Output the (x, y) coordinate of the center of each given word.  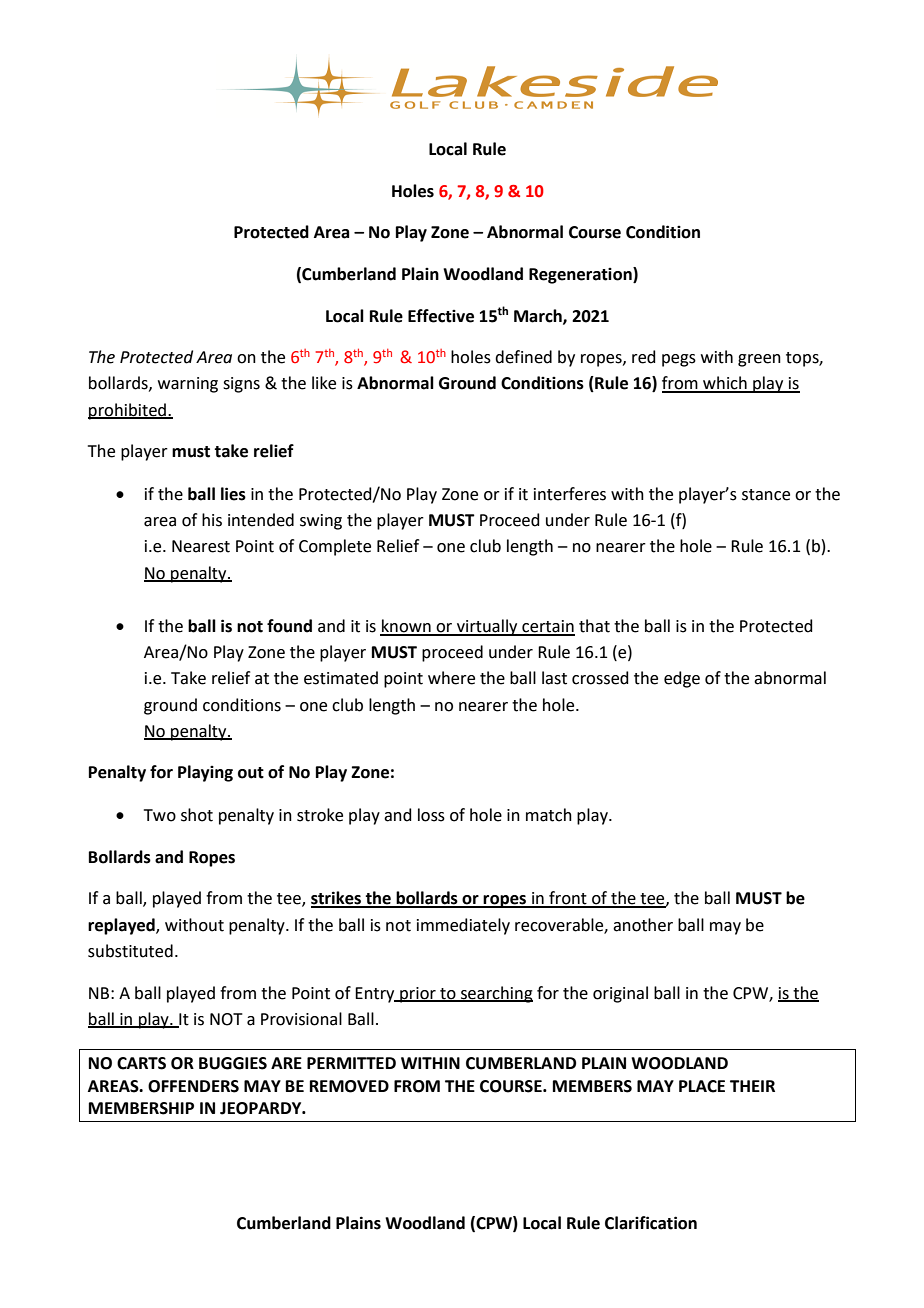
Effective (441, 316)
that (594, 626)
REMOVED (349, 1086)
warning (188, 385)
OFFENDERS (193, 1086)
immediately (463, 926)
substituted (130, 951)
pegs (679, 360)
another (643, 925)
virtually (487, 627)
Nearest (201, 546)
